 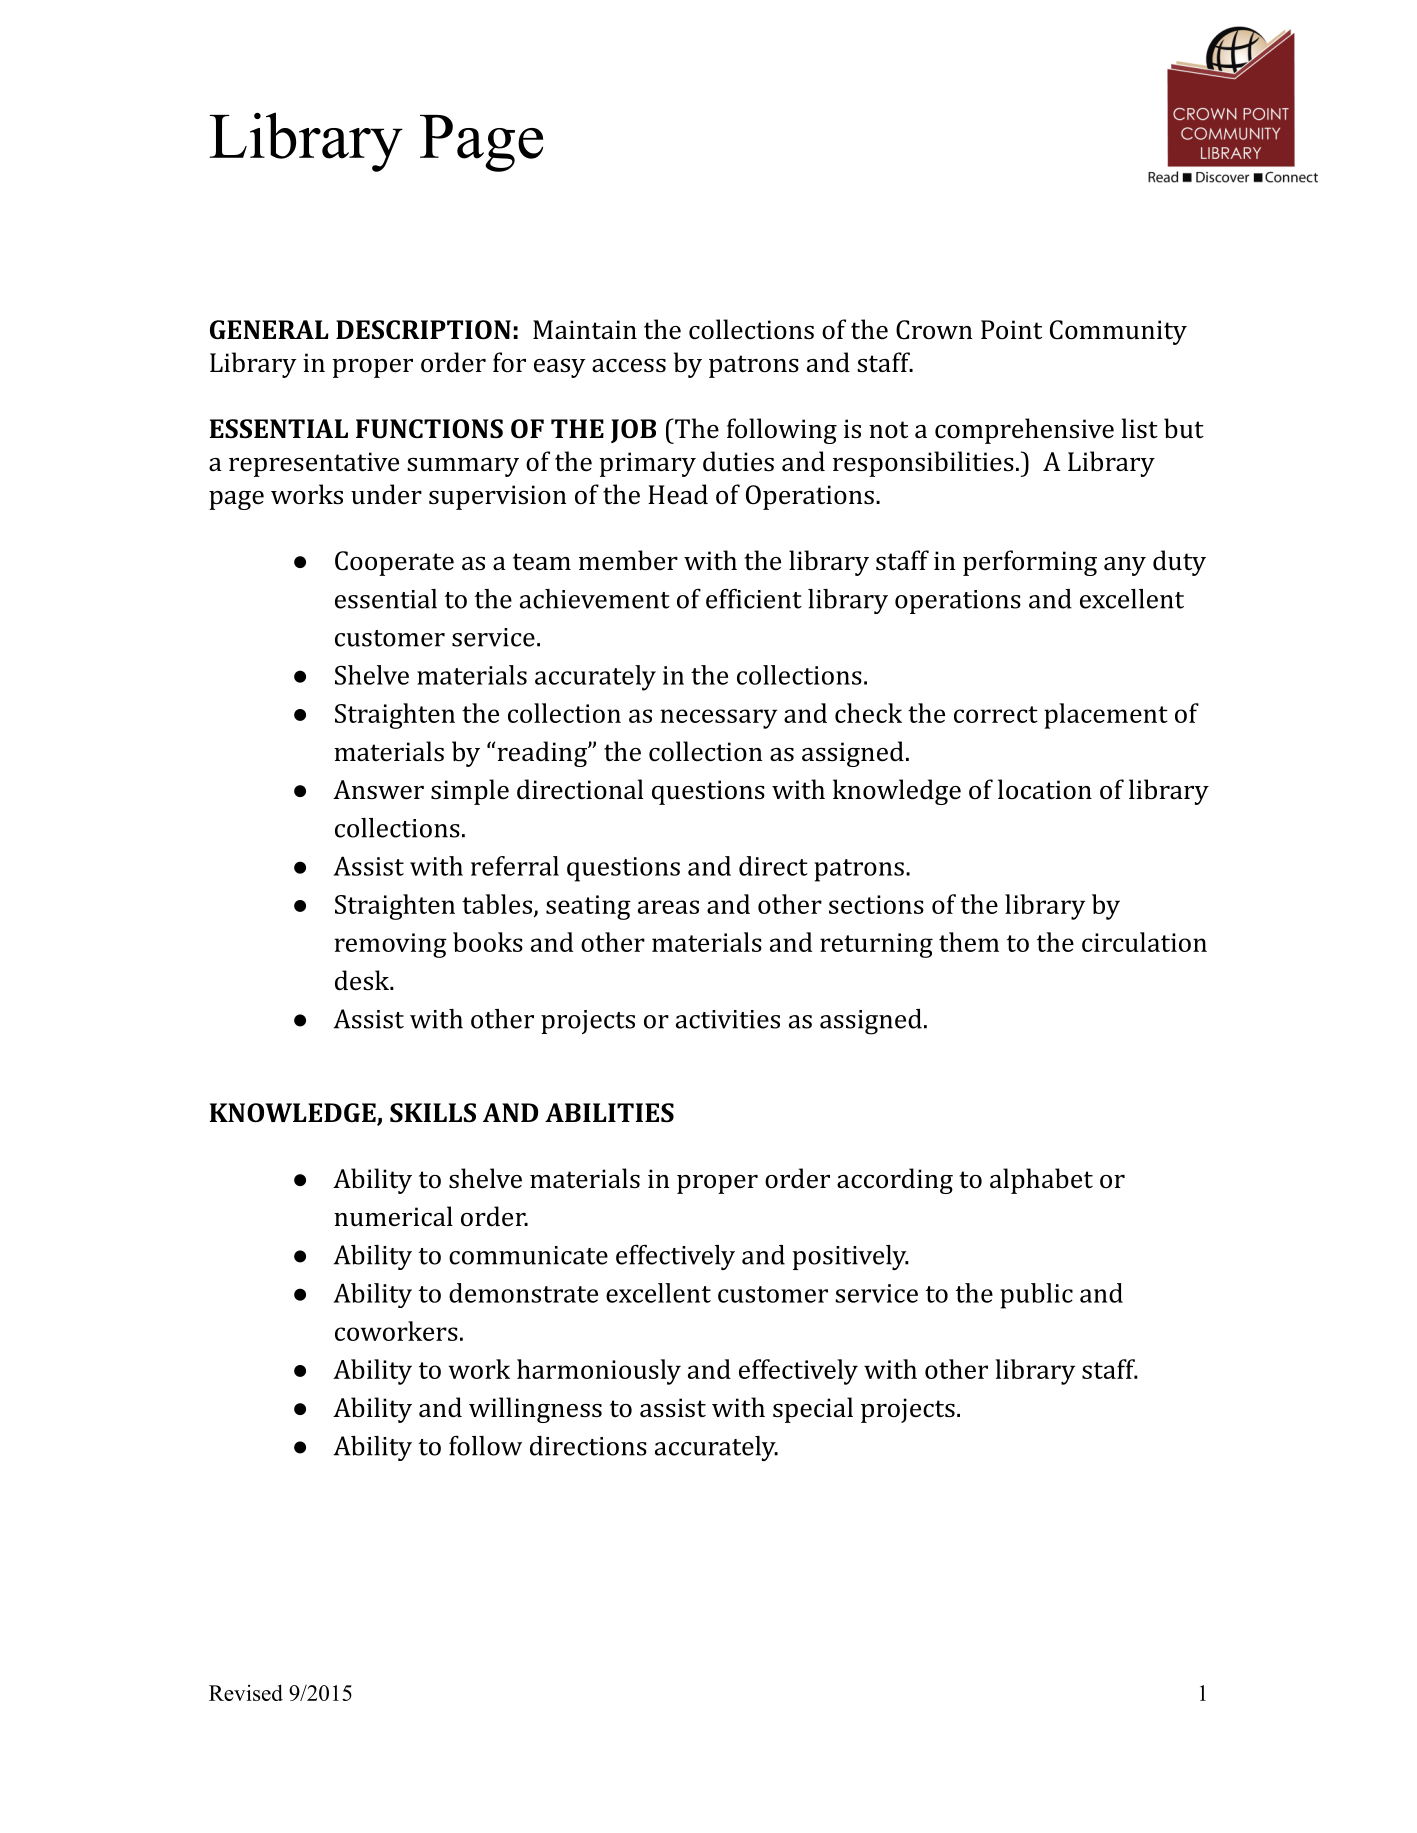 I want to click on DESCRIPTION, so click(x=423, y=330).
